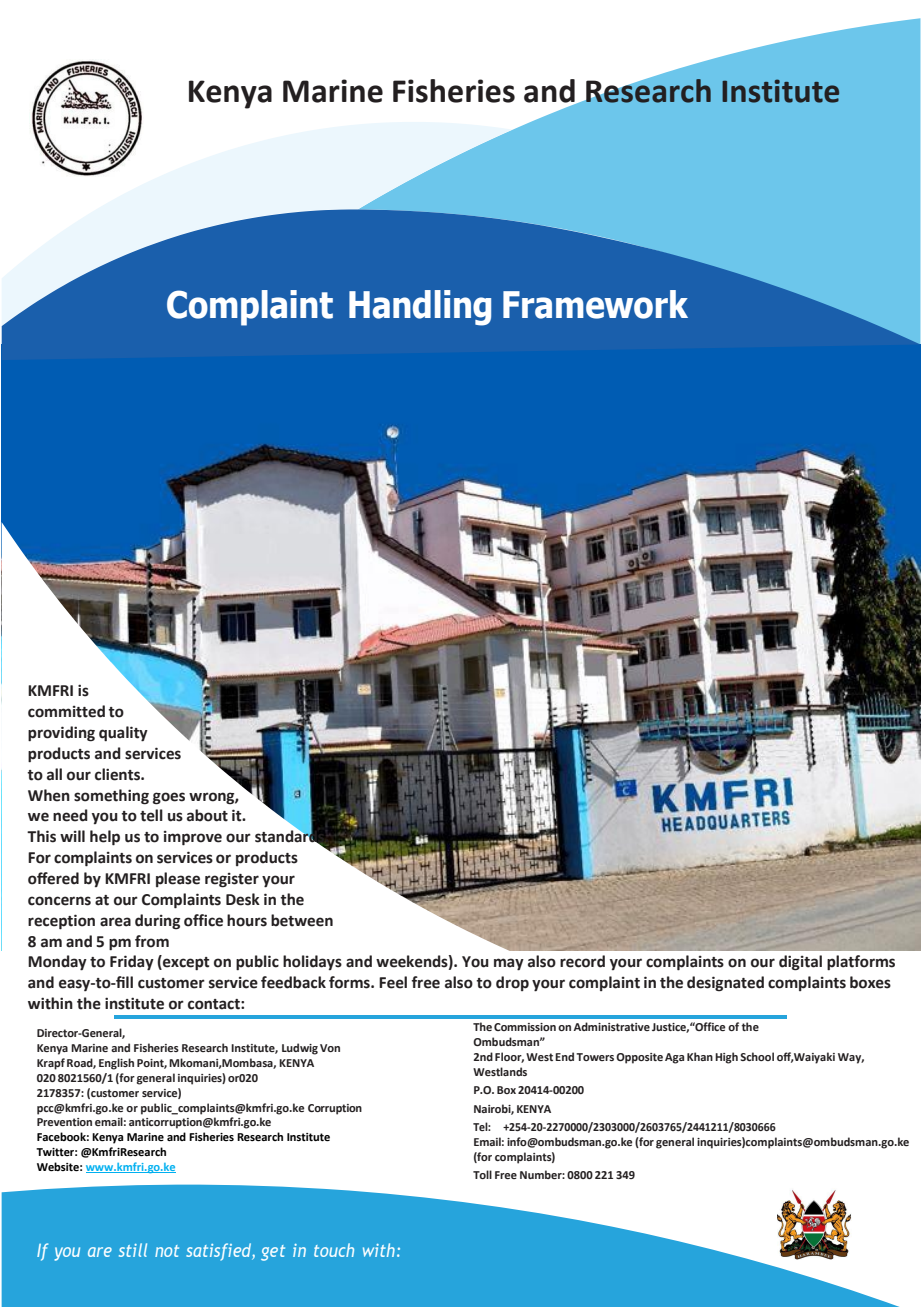  What do you see at coordinates (207, 815) in the screenshot?
I see `about` at bounding box center [207, 815].
